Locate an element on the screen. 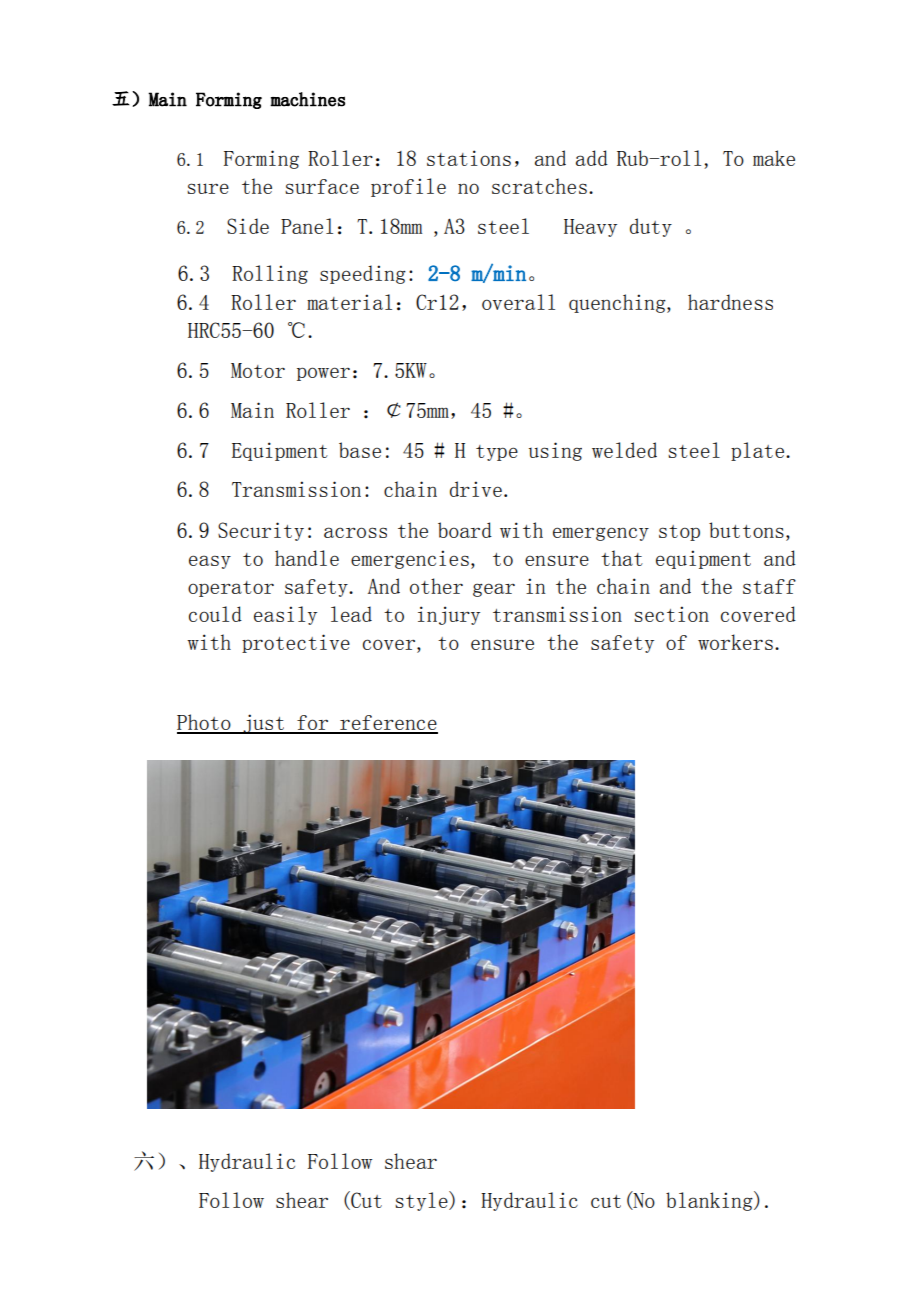 This screenshot has height=1308, width=924. type is located at coordinates (497, 453).
